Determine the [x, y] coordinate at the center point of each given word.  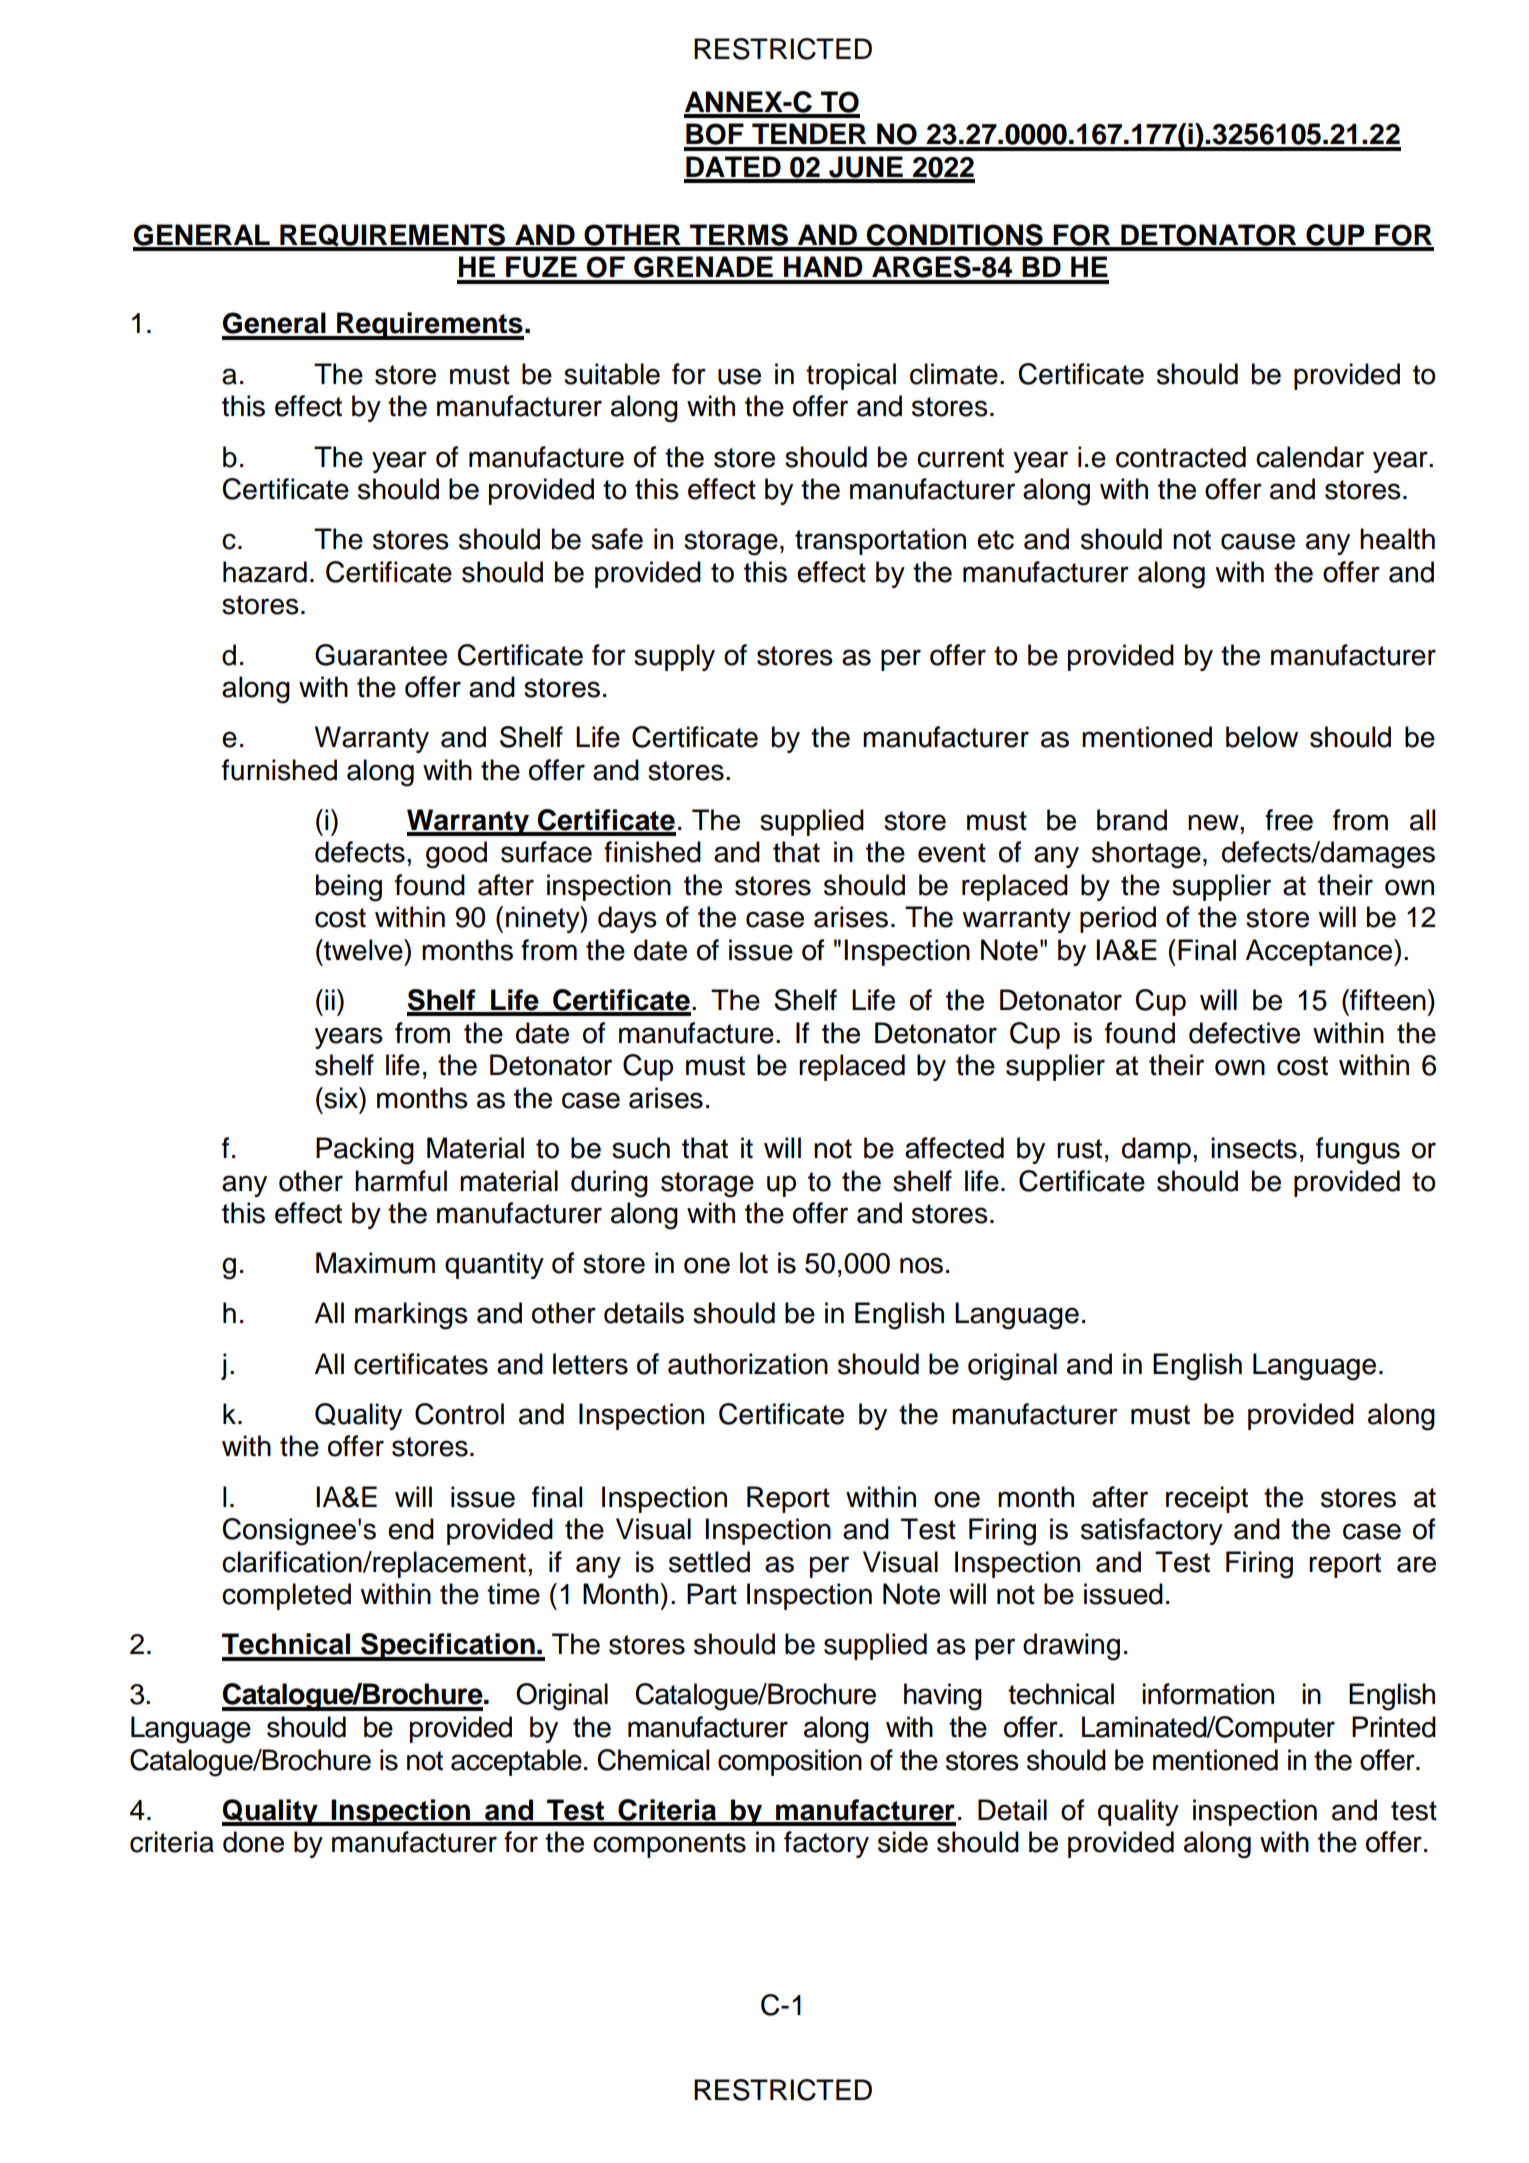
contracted [1181, 457]
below [1262, 737]
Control [459, 1414]
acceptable [516, 1762]
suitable [612, 374]
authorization [748, 1364]
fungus [1358, 1151]
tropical [851, 376]
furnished [279, 770]
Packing [365, 1151]
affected [954, 1148]
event [952, 853]
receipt [1207, 1499]
